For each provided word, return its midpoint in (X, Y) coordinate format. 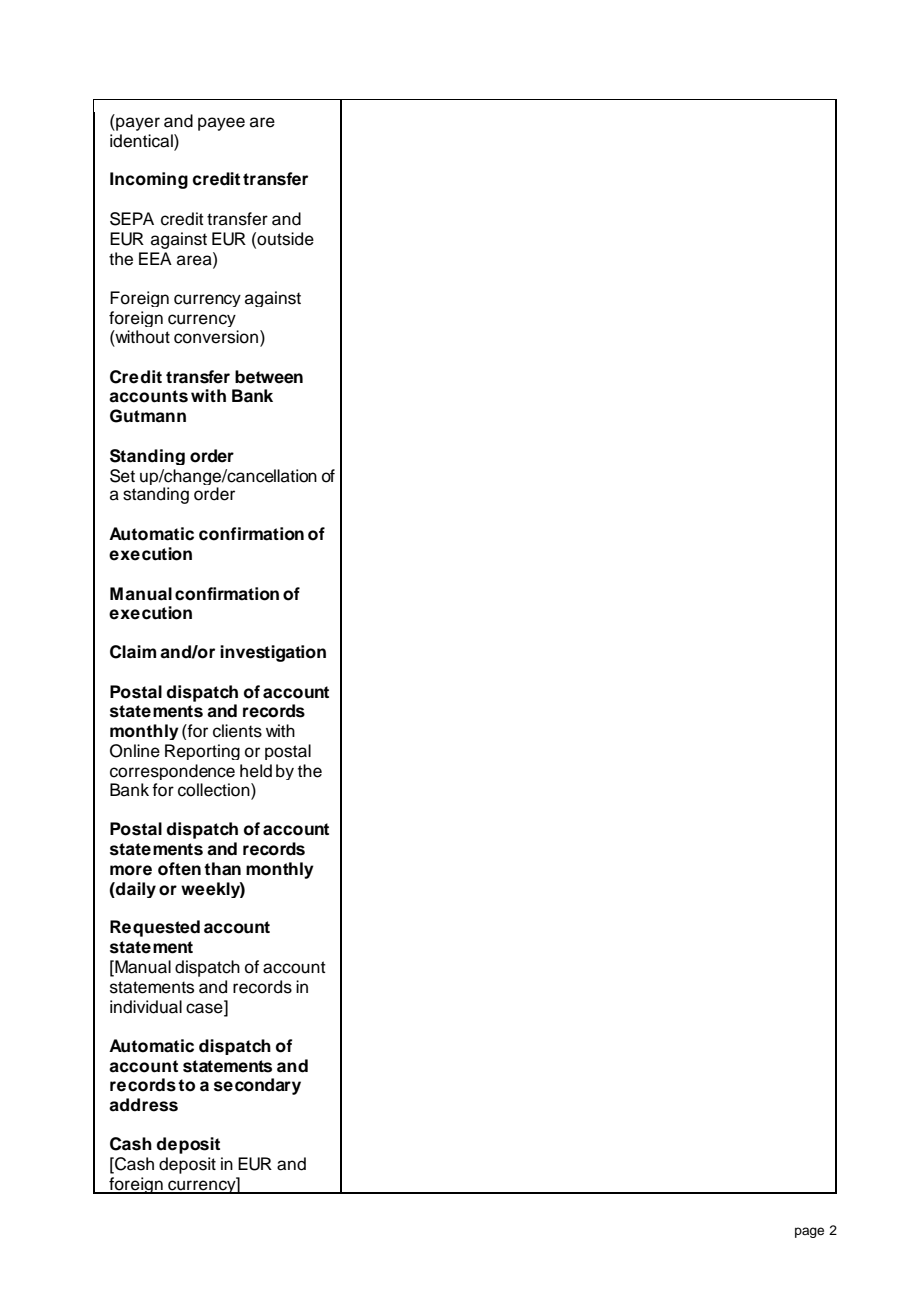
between (269, 377)
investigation (273, 653)
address (143, 1105)
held (256, 771)
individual (146, 1007)
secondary (257, 1086)
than (222, 869)
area (195, 260)
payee (221, 124)
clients (237, 731)
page (809, 1232)
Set (122, 476)
